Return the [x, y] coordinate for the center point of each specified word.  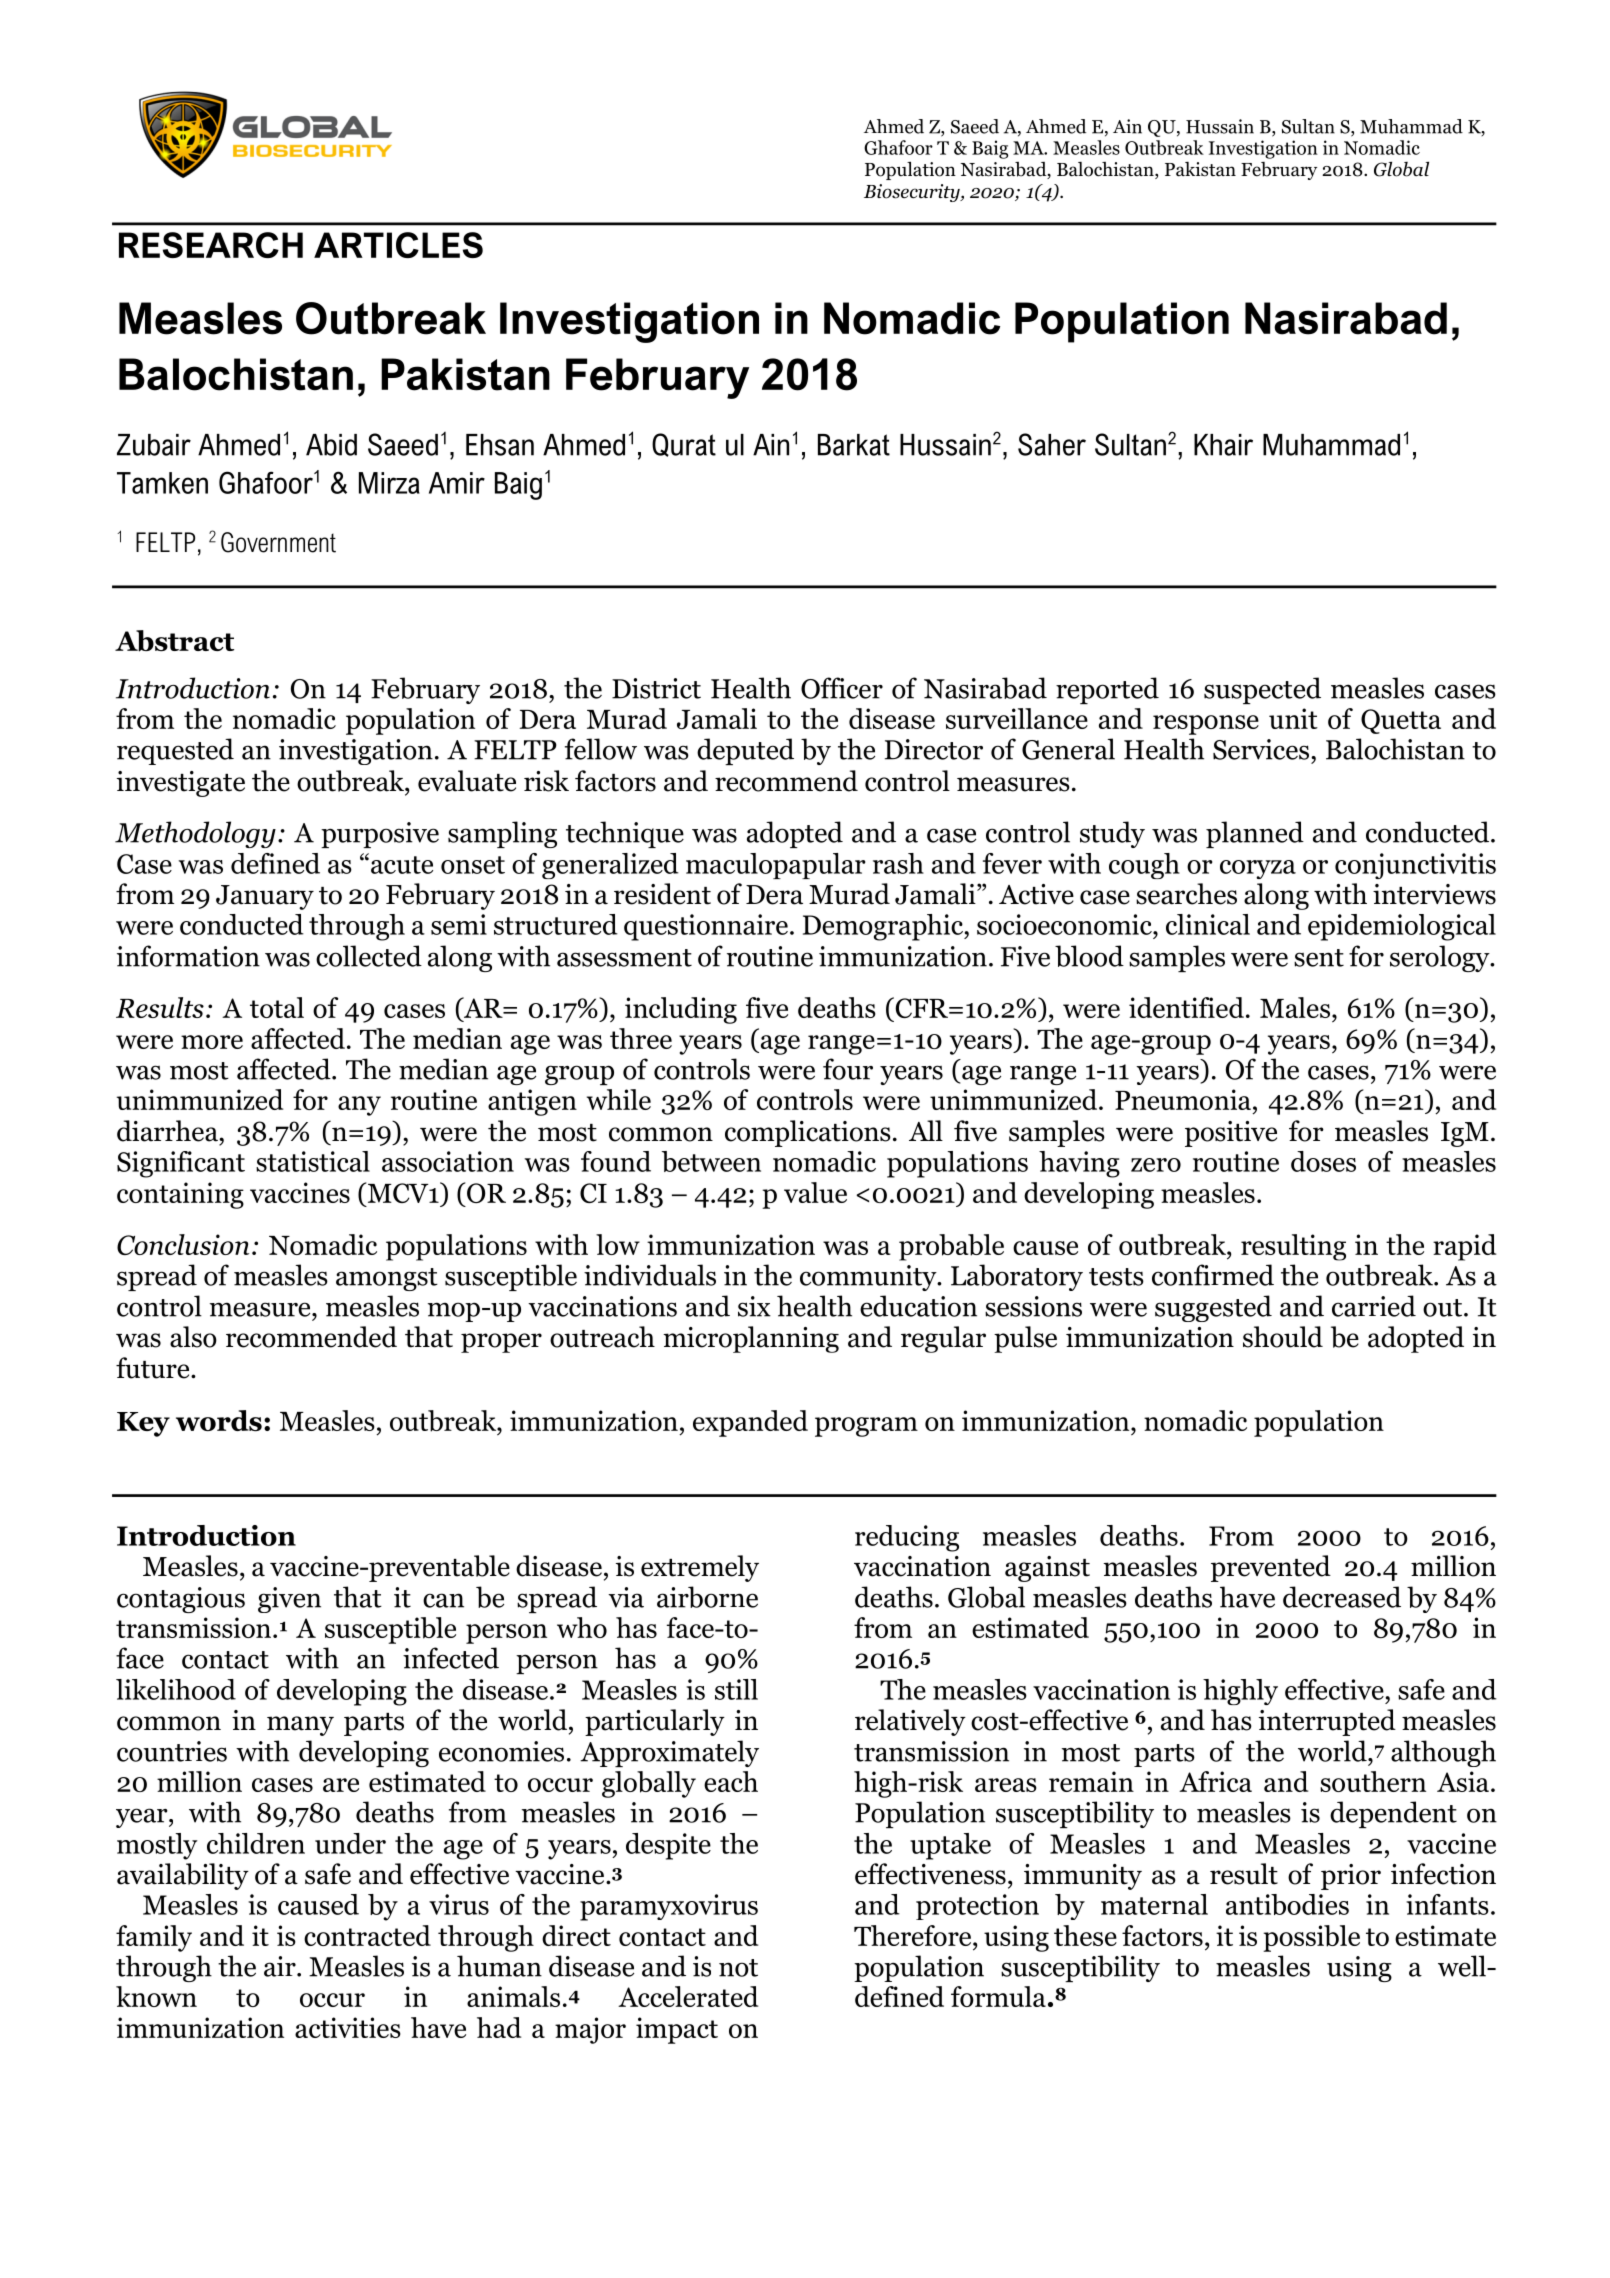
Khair [1223, 445]
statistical [313, 1161]
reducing [907, 1538]
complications [808, 1133]
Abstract [174, 641]
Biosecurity [913, 193]
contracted [367, 1935]
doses [1323, 1161]
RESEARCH [211, 245]
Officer [842, 688]
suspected [1262, 690]
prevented [1271, 1568]
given [289, 1600]
